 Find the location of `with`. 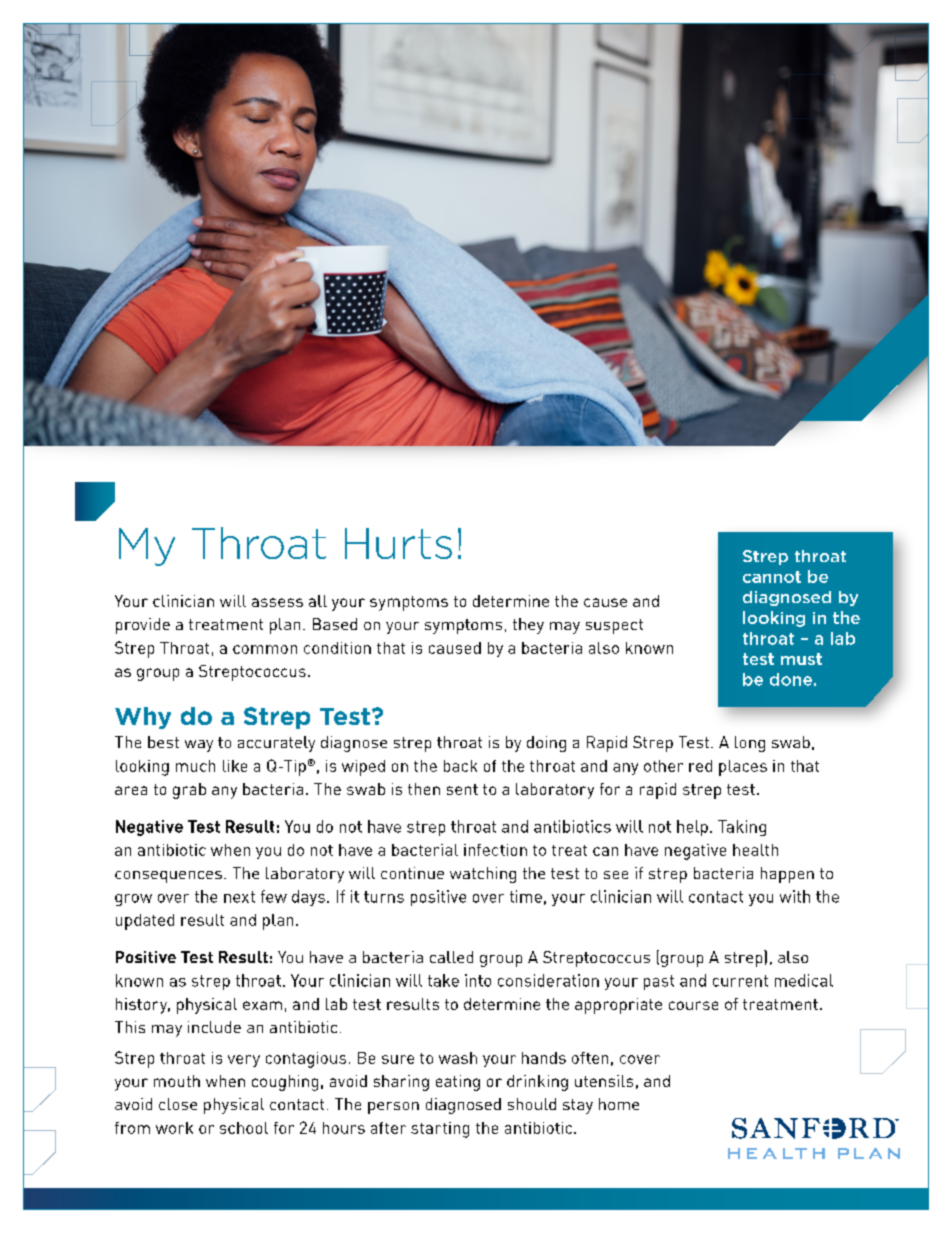

with is located at coordinates (795, 896).
